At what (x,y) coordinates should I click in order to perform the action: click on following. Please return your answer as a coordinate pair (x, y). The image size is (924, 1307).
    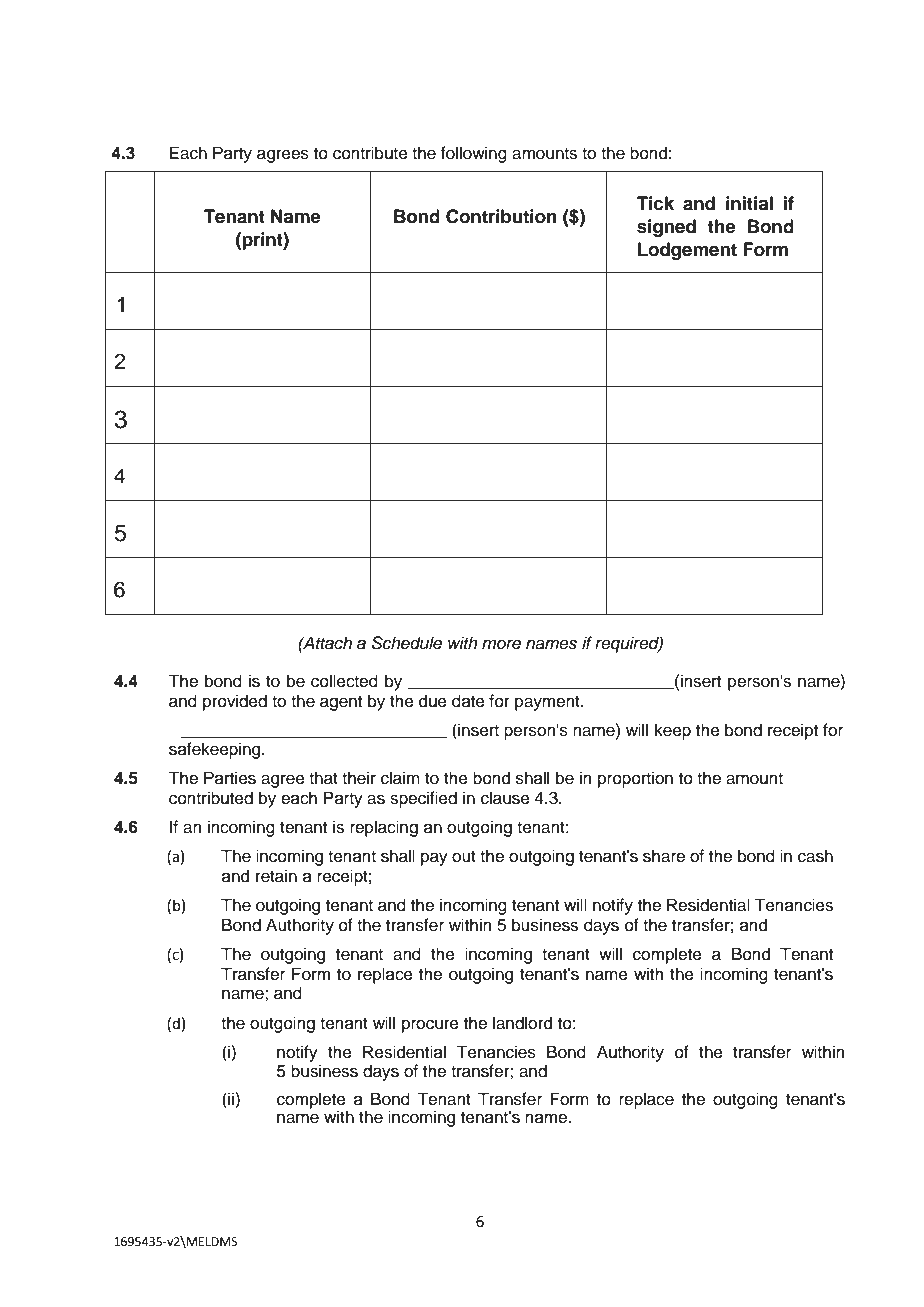
    Looking at the image, I should click on (473, 154).
